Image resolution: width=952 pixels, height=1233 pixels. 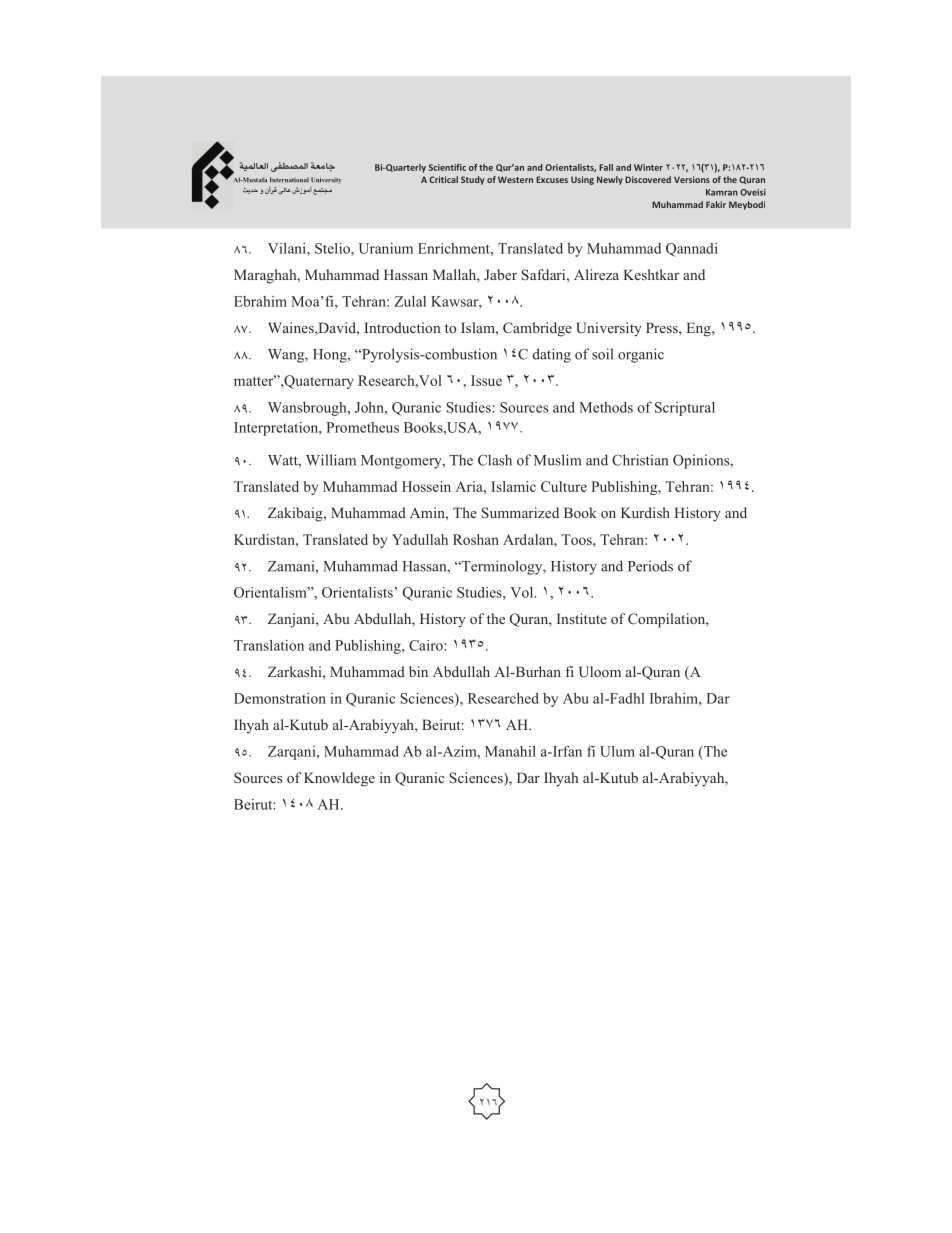 What do you see at coordinates (280, 698) in the document?
I see `Demonstration` at bounding box center [280, 698].
